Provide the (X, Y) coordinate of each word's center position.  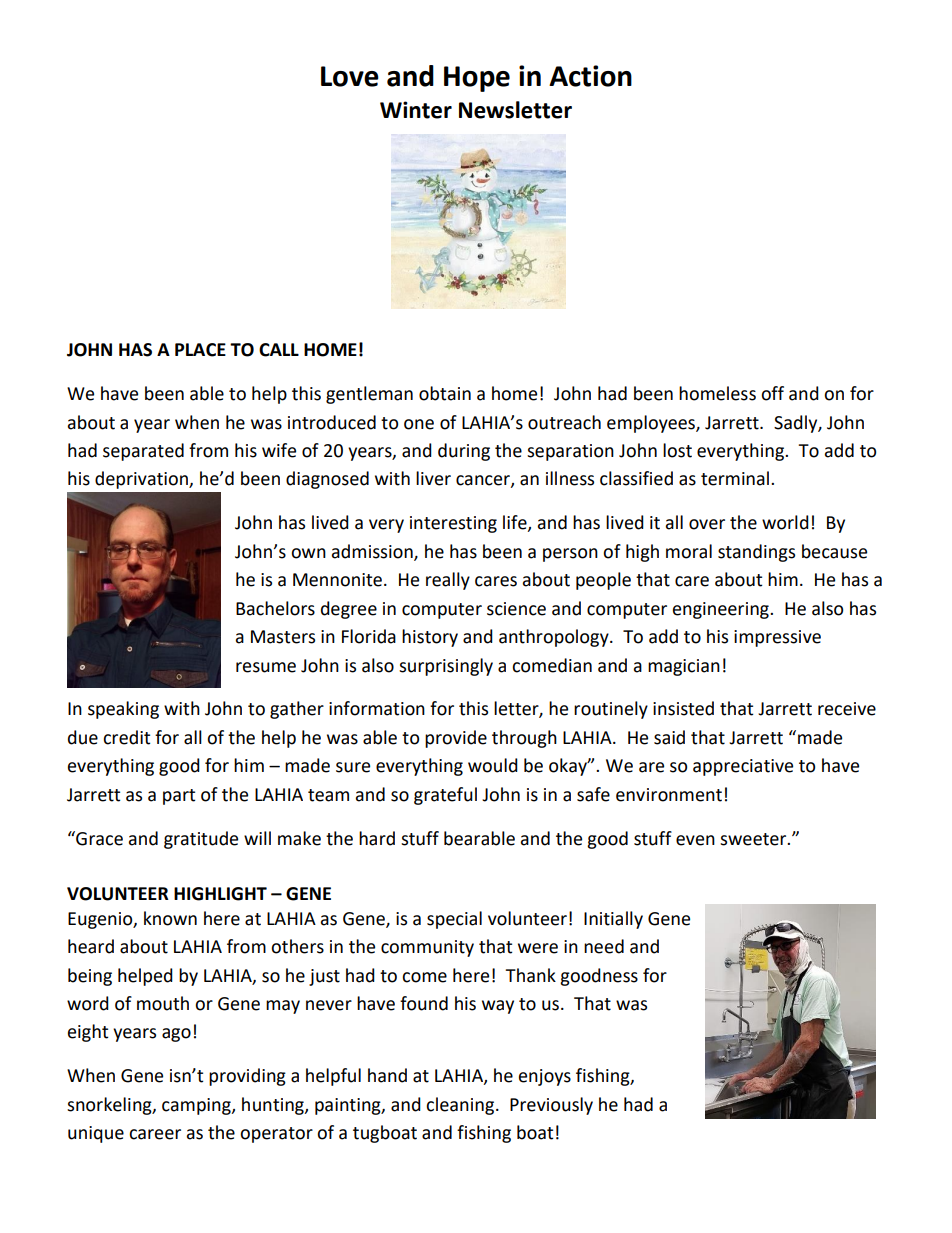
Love (350, 76)
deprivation (142, 480)
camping (197, 1106)
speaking (123, 710)
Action (590, 76)
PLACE (200, 350)
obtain (445, 393)
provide (456, 739)
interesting (453, 524)
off (772, 393)
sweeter (754, 839)
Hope (477, 79)
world (785, 522)
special (454, 920)
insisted (683, 708)
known (170, 918)
